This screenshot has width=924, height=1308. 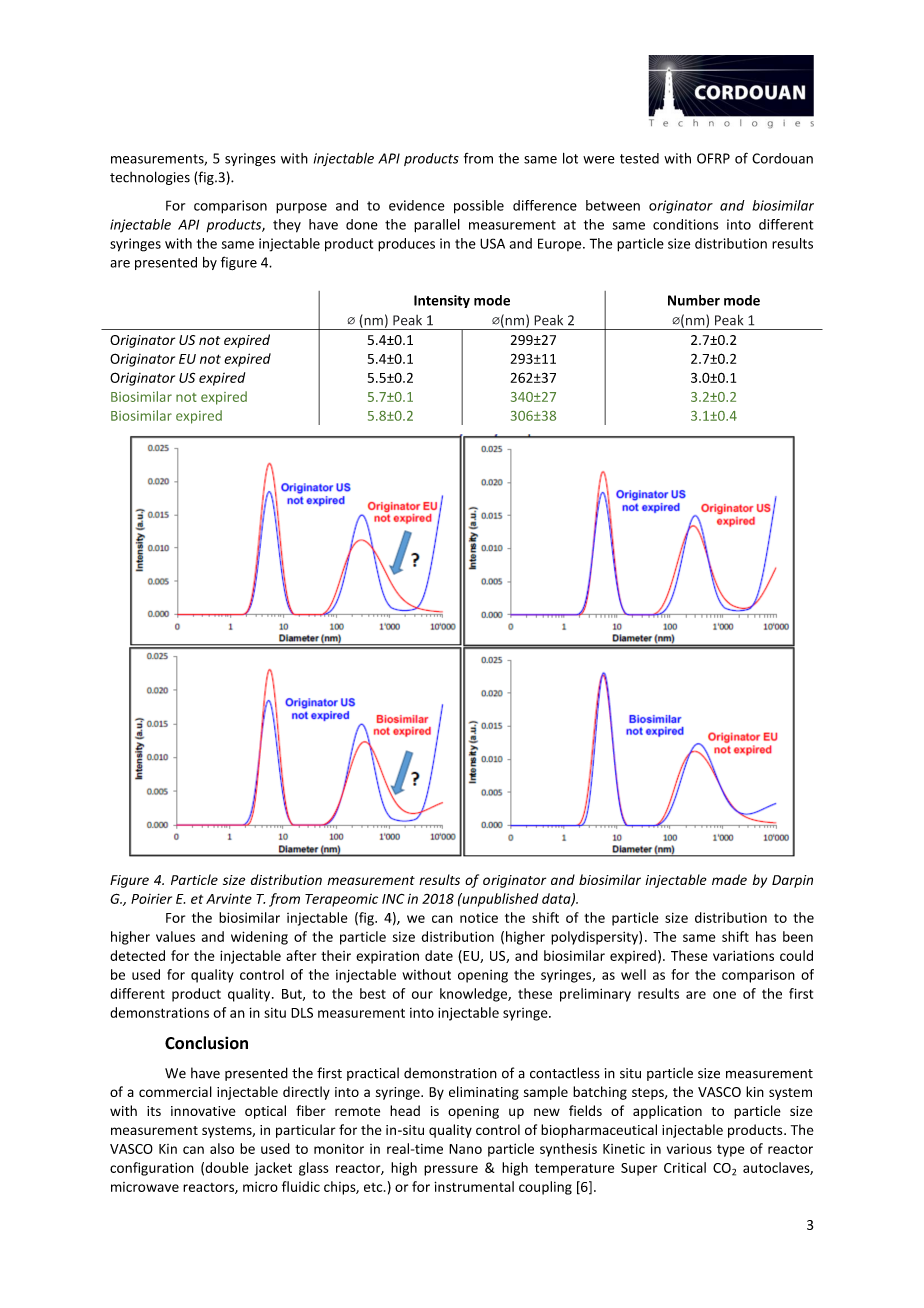 I want to click on possible, so click(x=479, y=207).
